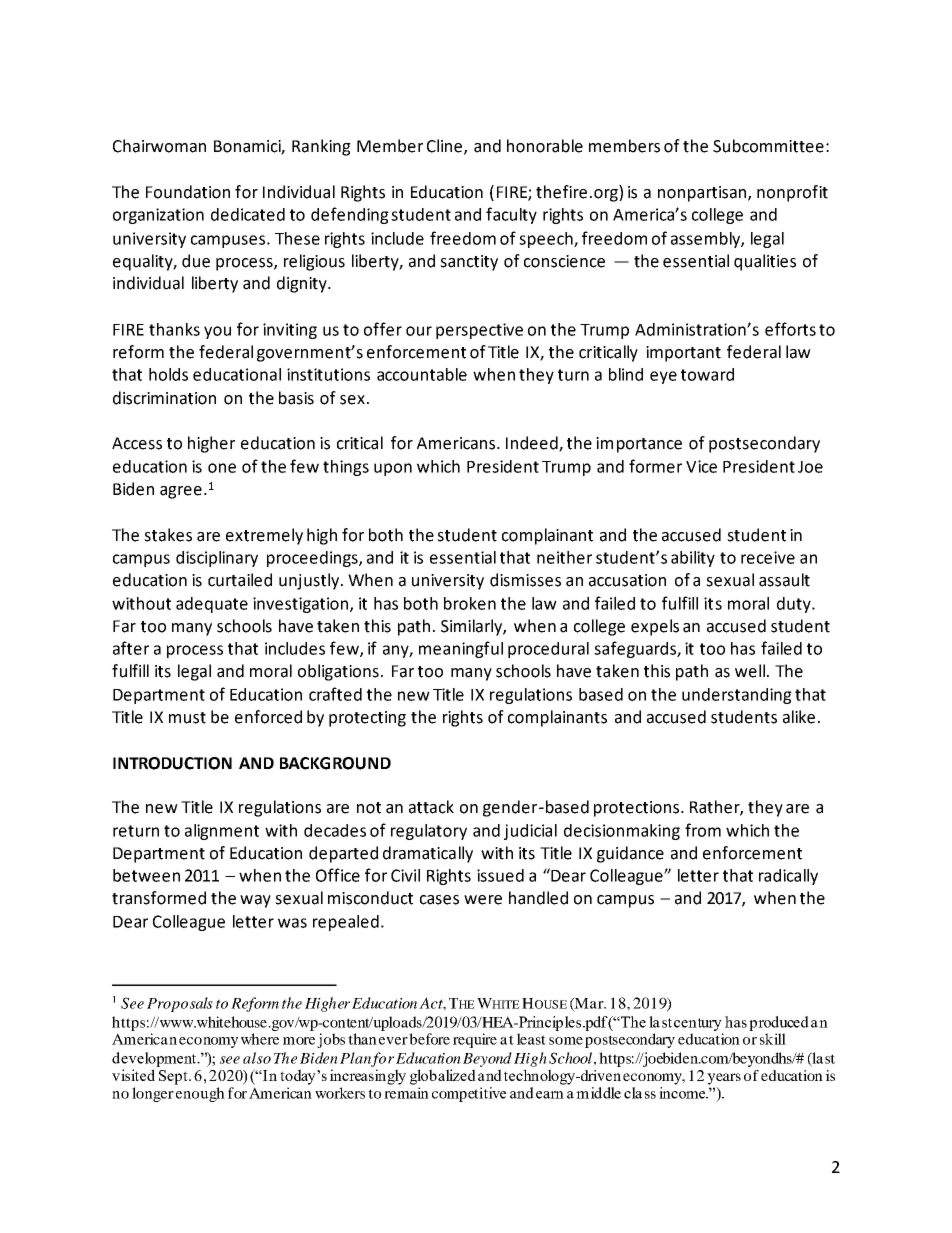 Image resolution: width=952 pixels, height=1233 pixels. What do you see at coordinates (174, 1077) in the document?
I see `Sept` at bounding box center [174, 1077].
